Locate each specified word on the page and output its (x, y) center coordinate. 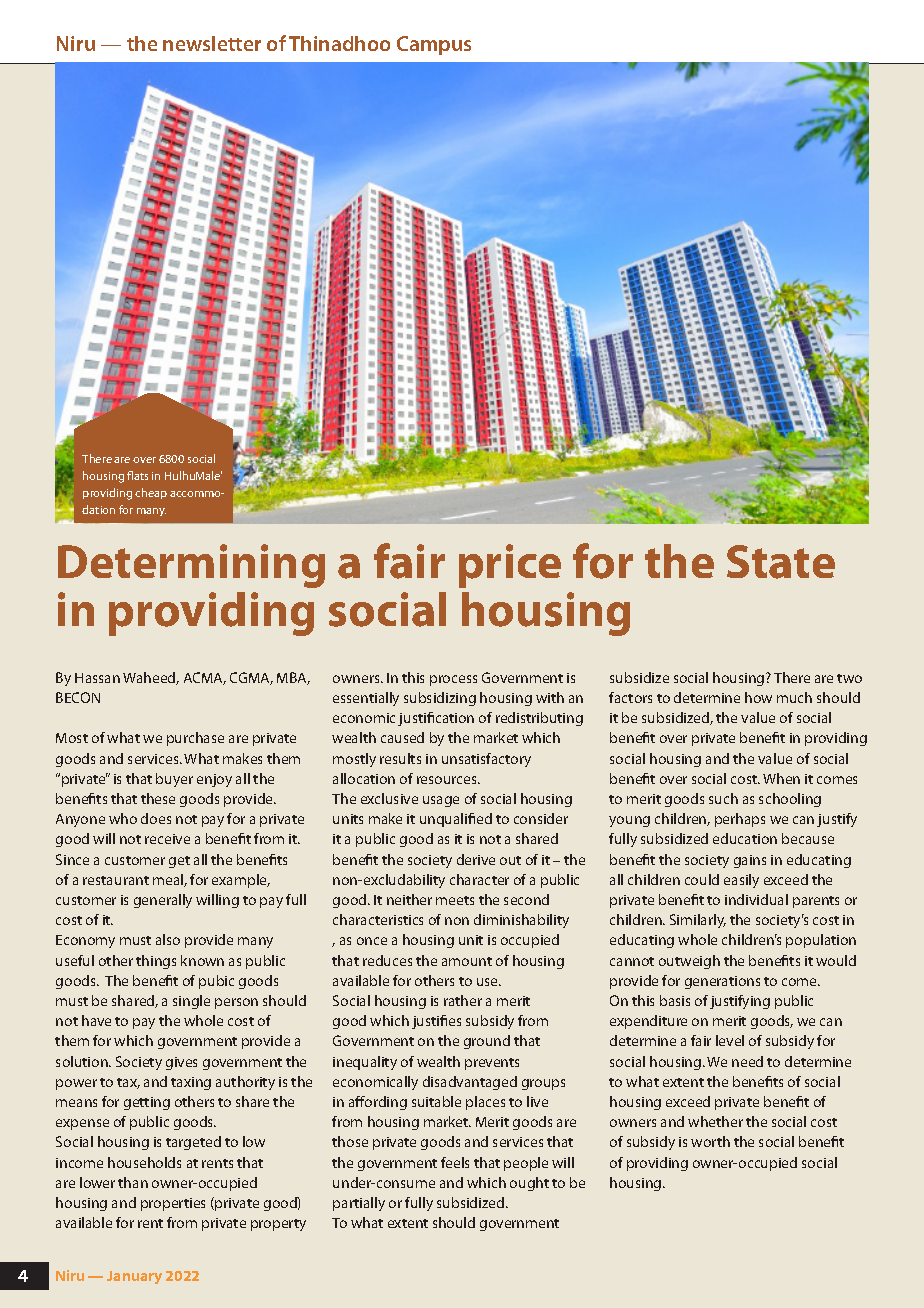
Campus (434, 45)
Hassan (97, 678)
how (758, 697)
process (453, 680)
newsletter (212, 43)
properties (173, 1204)
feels (455, 1162)
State (781, 562)
